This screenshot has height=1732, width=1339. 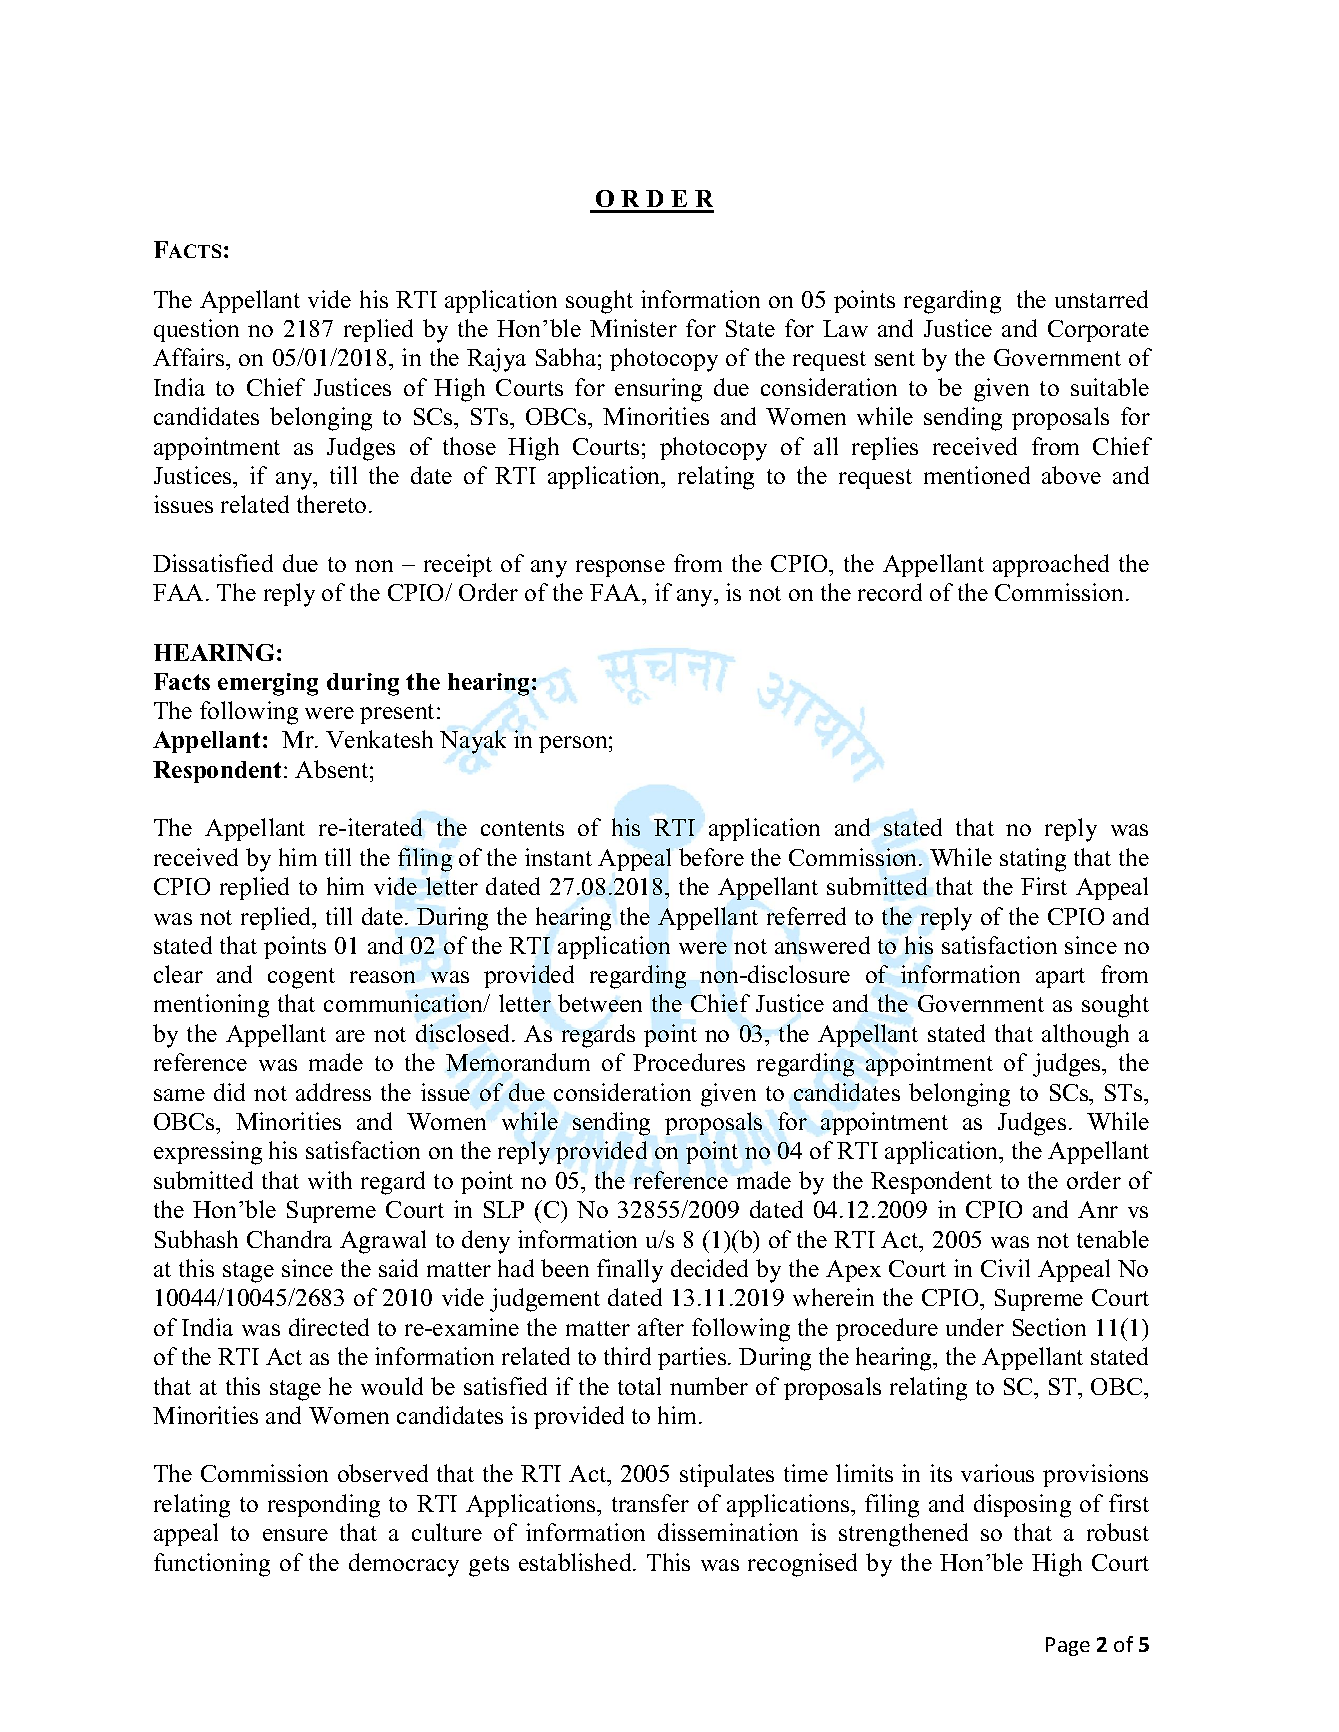 What do you see at coordinates (1051, 565) in the screenshot?
I see `approached` at bounding box center [1051, 565].
